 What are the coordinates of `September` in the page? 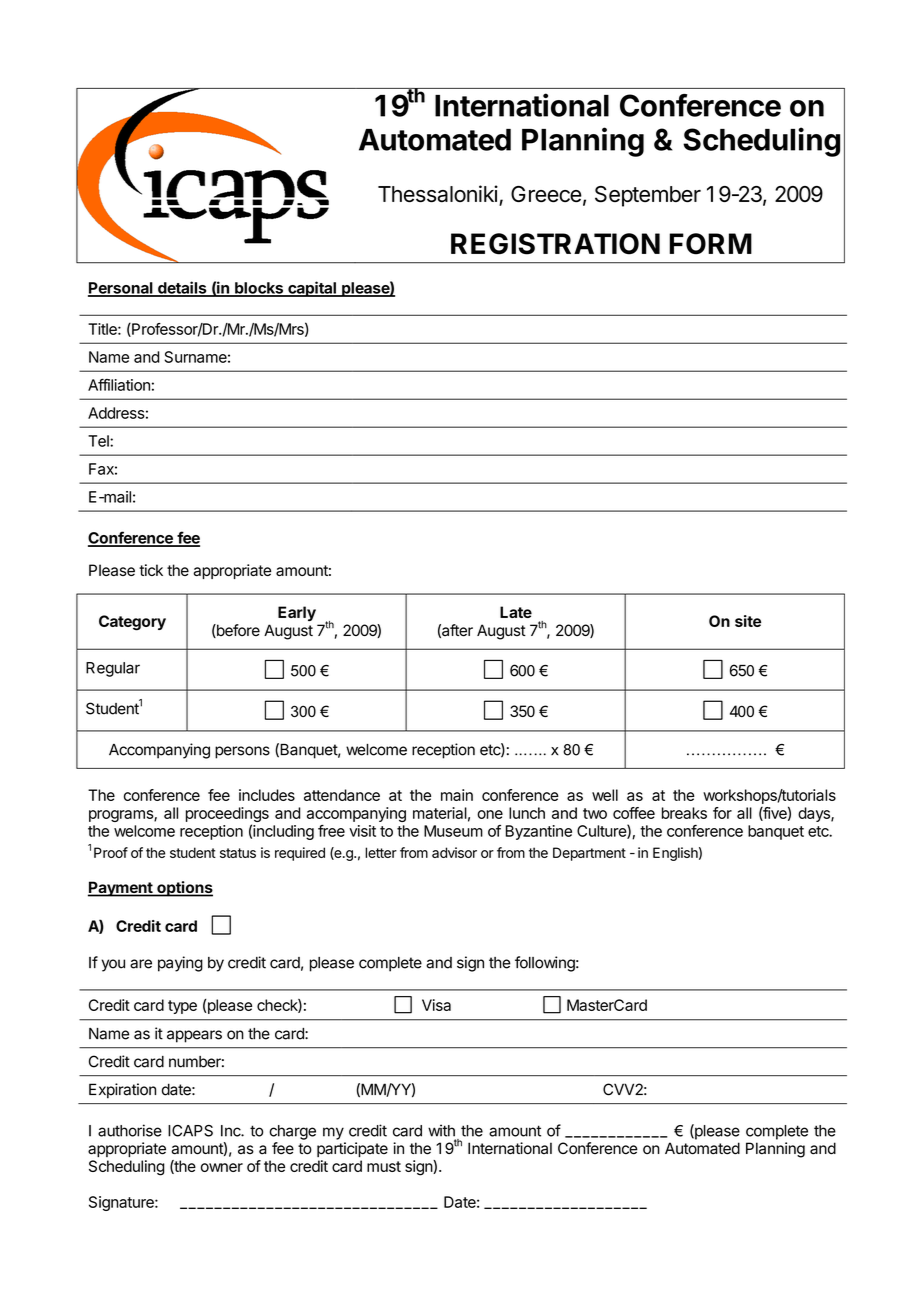 It's located at (648, 196).
